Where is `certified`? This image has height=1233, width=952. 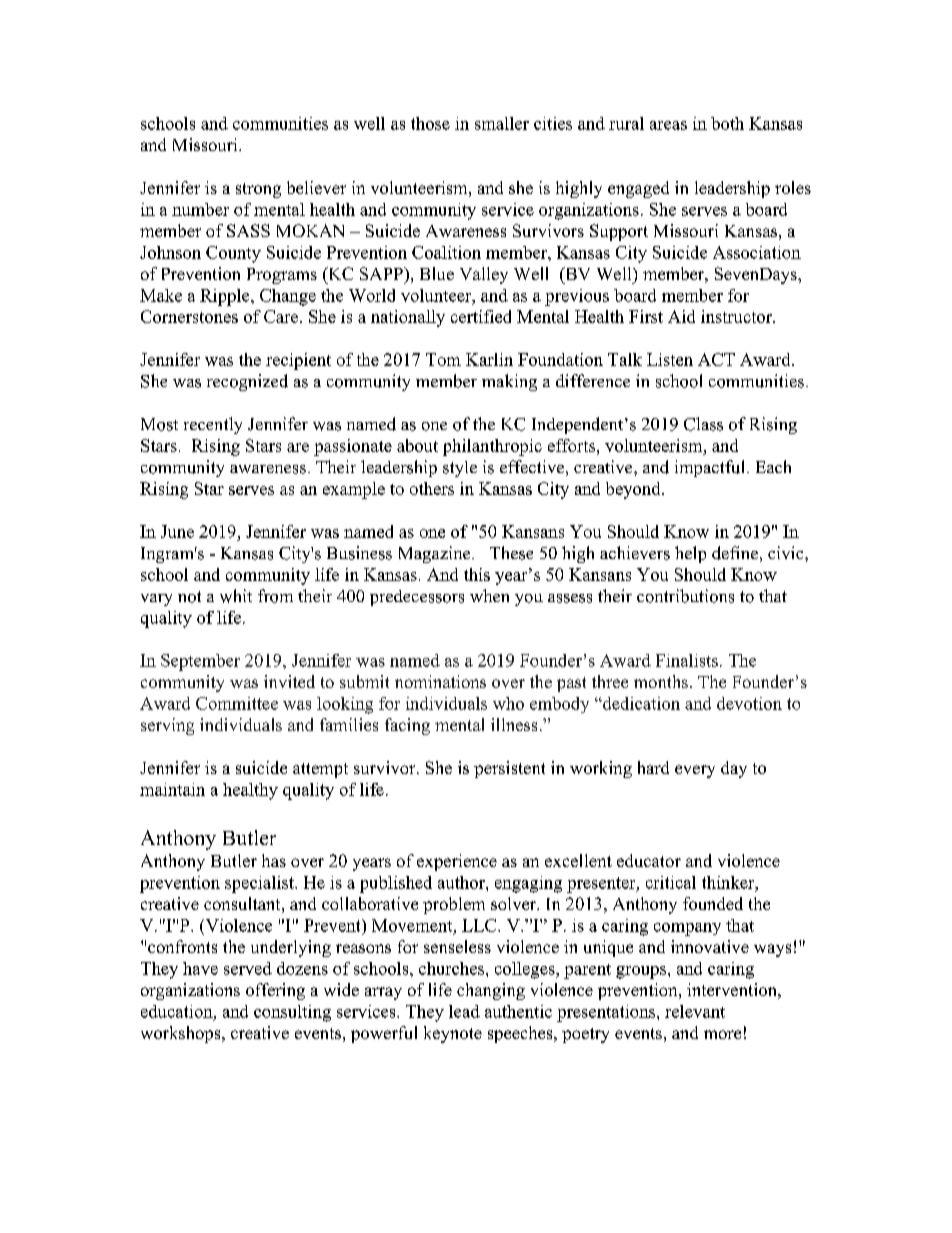 certified is located at coordinates (481, 316).
